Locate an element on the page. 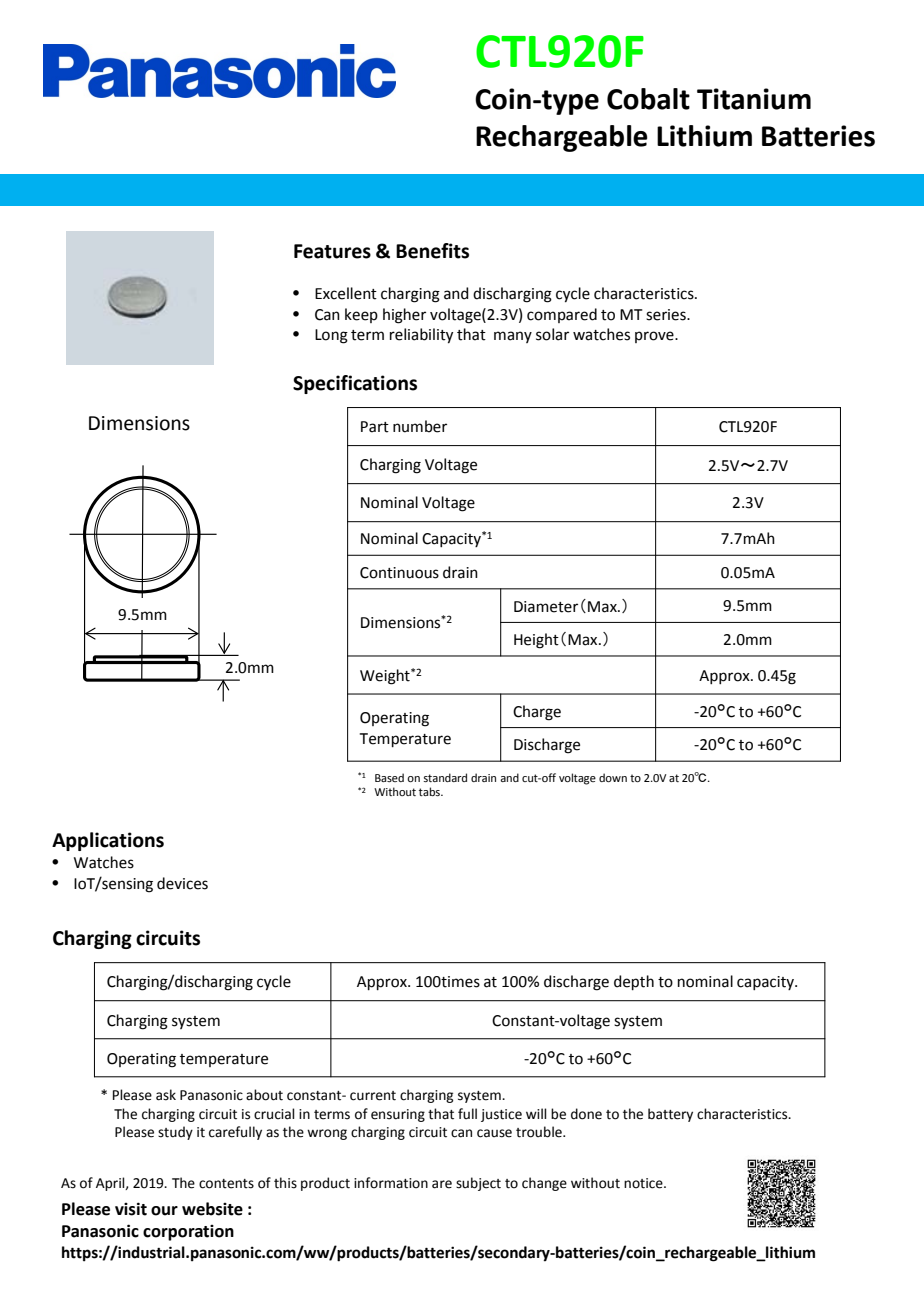 The image size is (924, 1308). Applications is located at coordinates (108, 841).
